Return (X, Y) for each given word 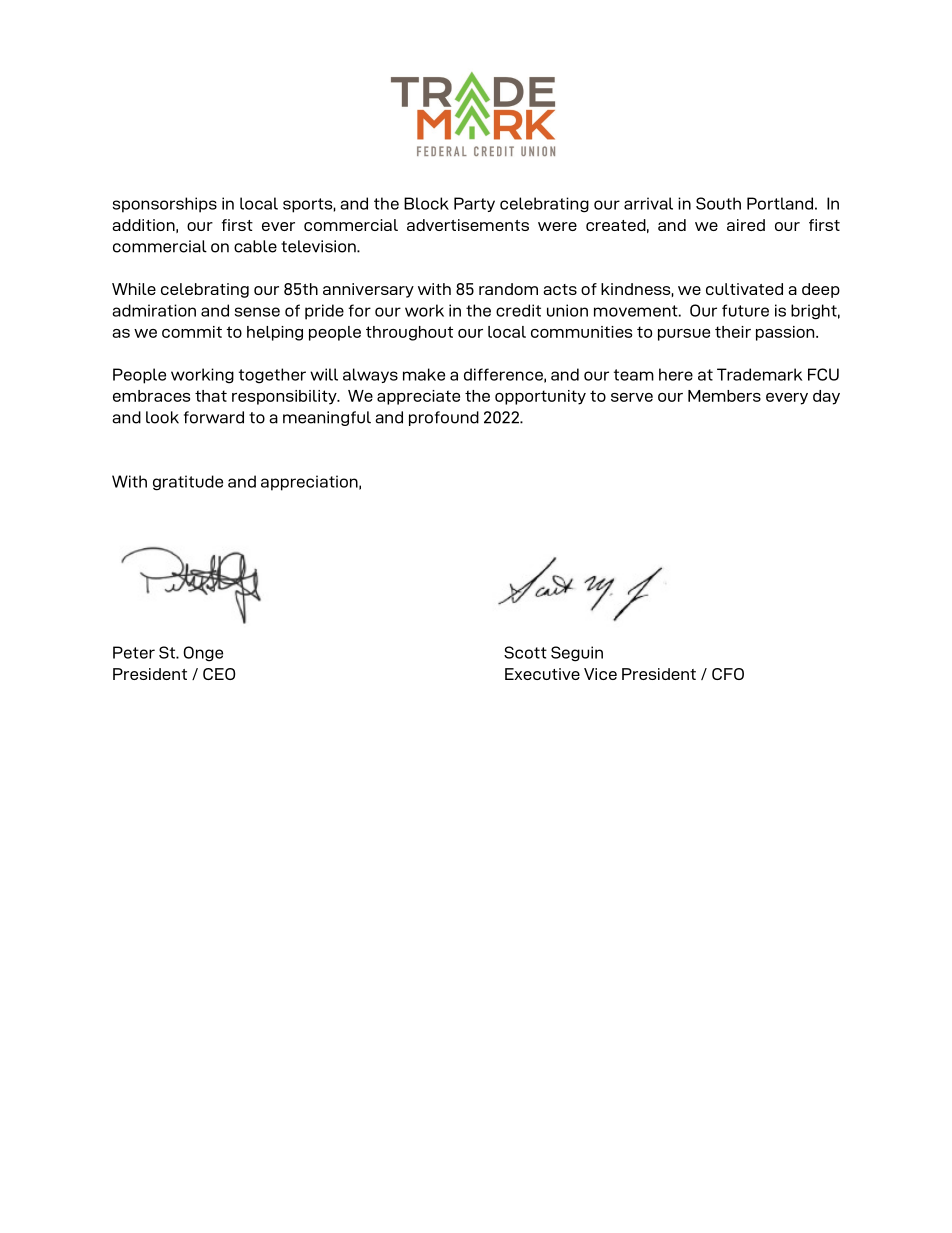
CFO (728, 674)
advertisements (468, 225)
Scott (525, 652)
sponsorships (165, 205)
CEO (219, 674)
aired (746, 225)
